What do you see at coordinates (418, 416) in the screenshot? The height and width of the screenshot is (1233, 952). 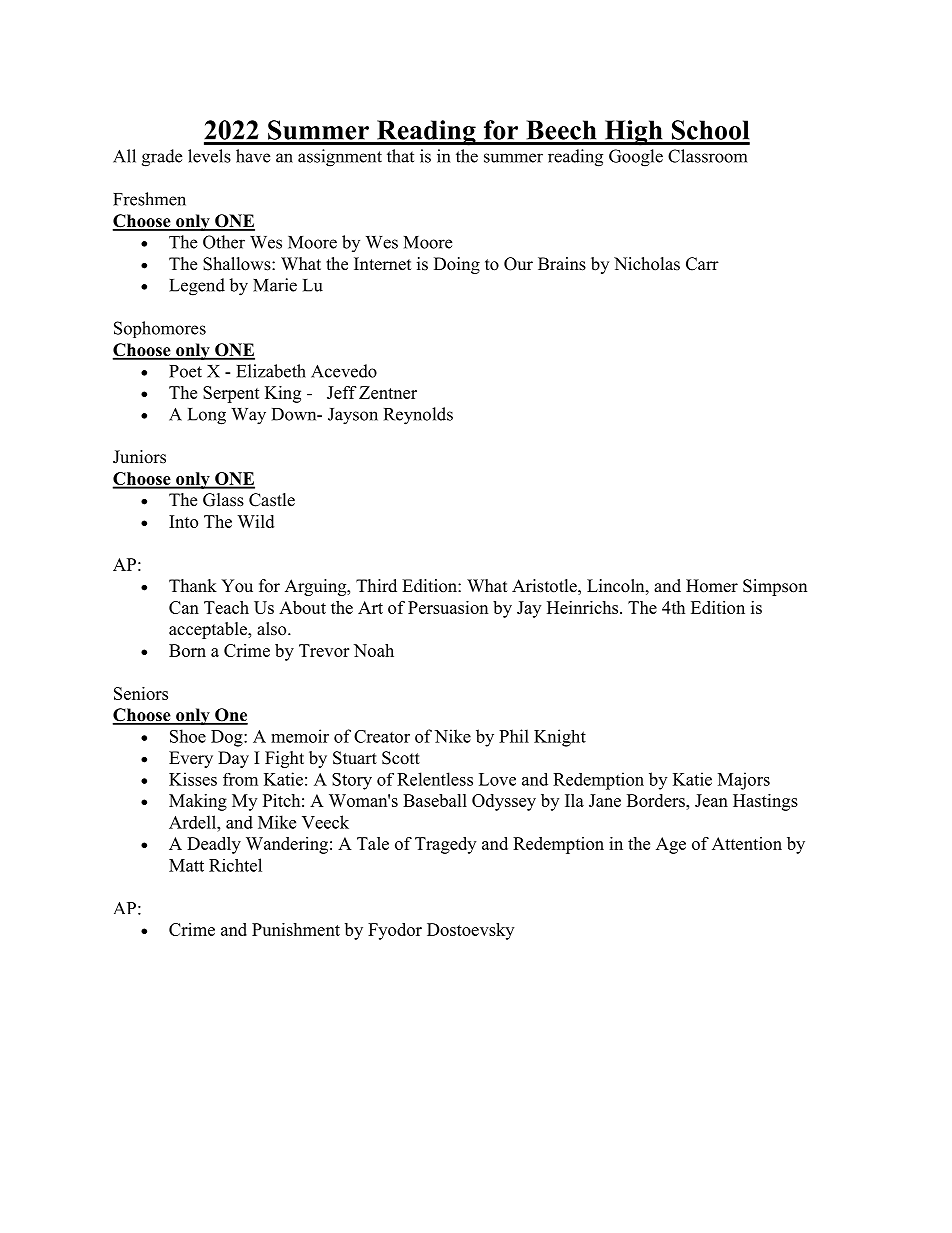 I see `Reynolds` at bounding box center [418, 416].
